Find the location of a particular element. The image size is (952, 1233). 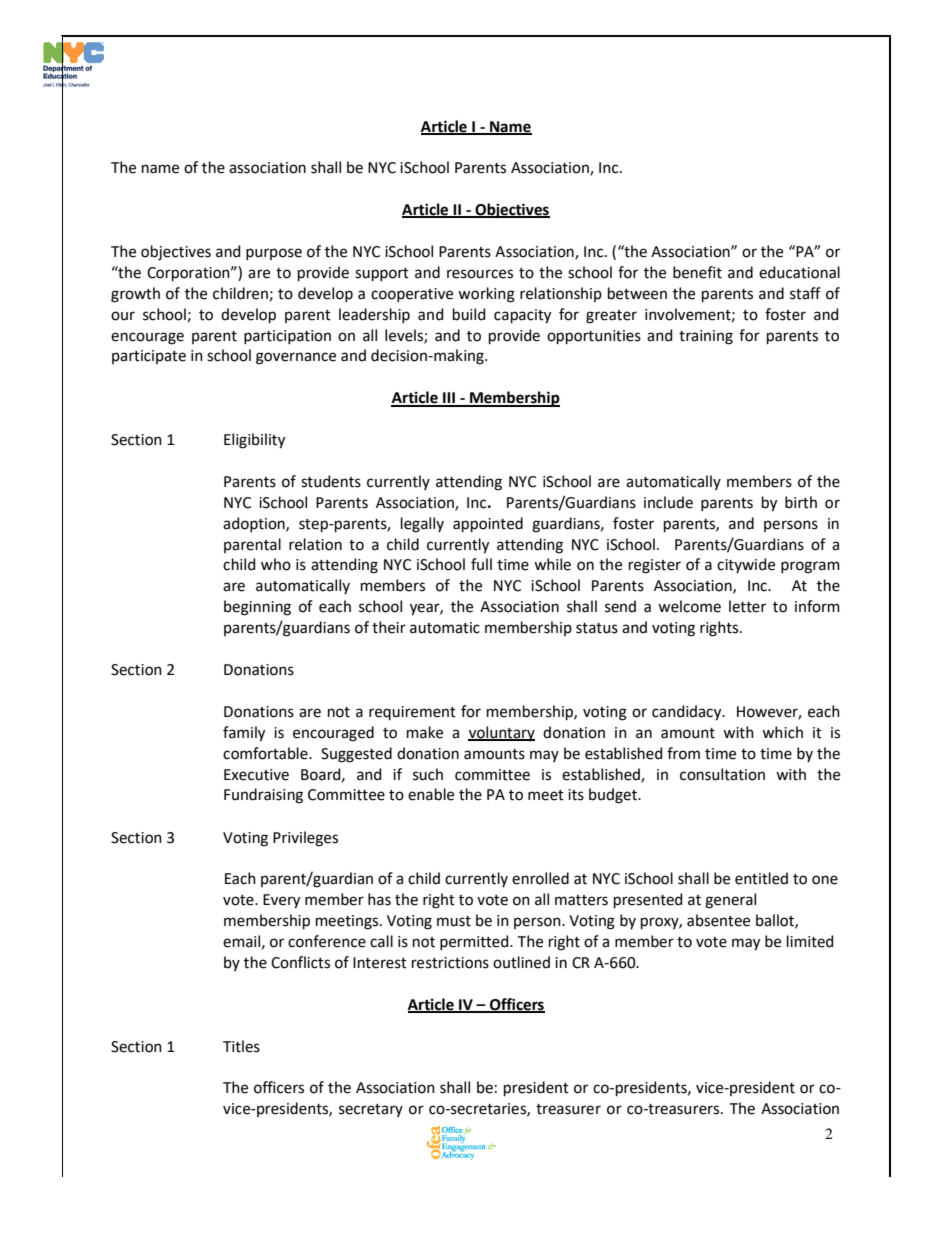

benefit is located at coordinates (697, 272).
